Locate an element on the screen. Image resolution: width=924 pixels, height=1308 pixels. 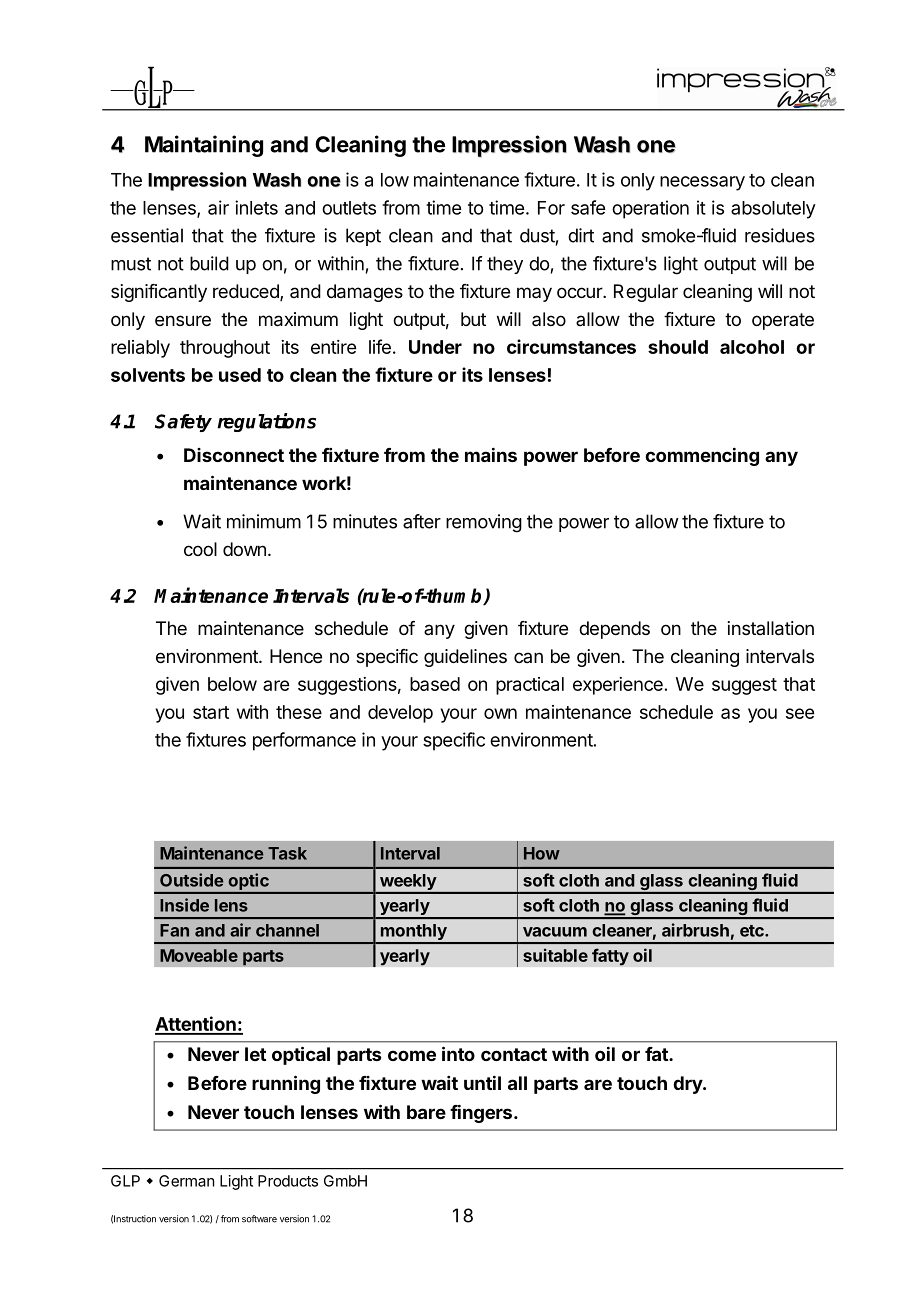
Inside is located at coordinates (184, 905).
